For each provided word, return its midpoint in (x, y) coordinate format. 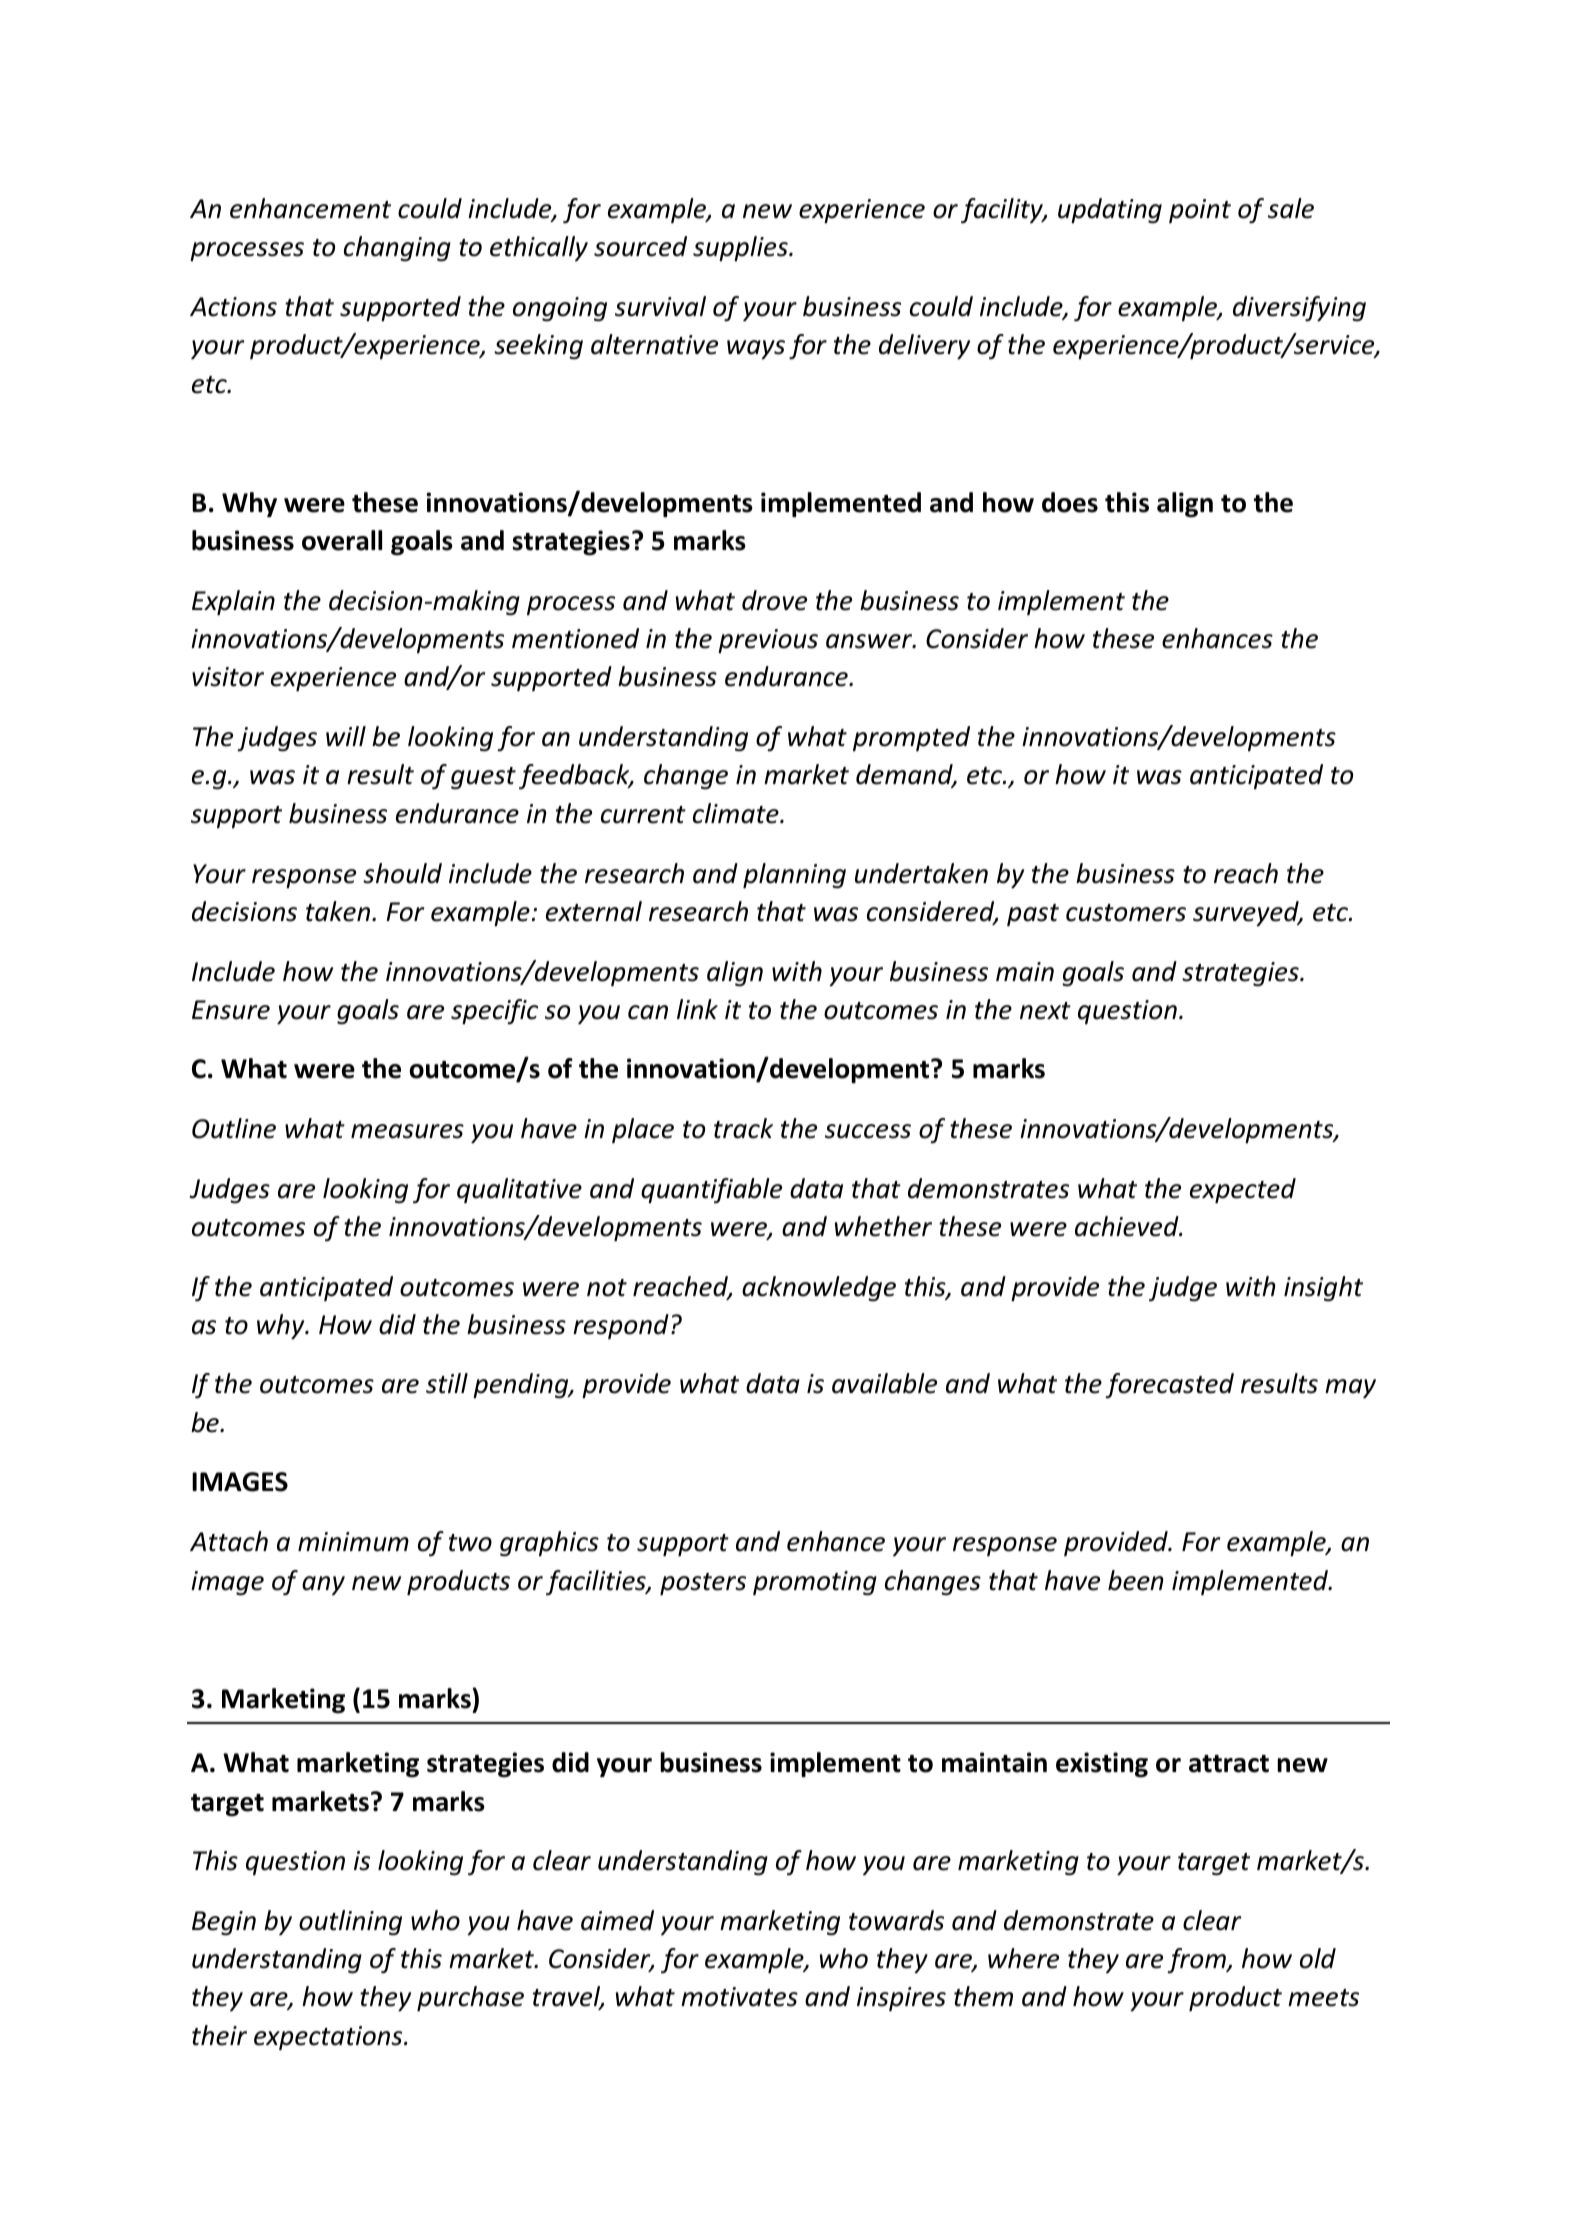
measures (407, 1131)
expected (1243, 1190)
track (743, 1128)
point (1200, 211)
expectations (329, 2038)
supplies (741, 248)
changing (397, 249)
